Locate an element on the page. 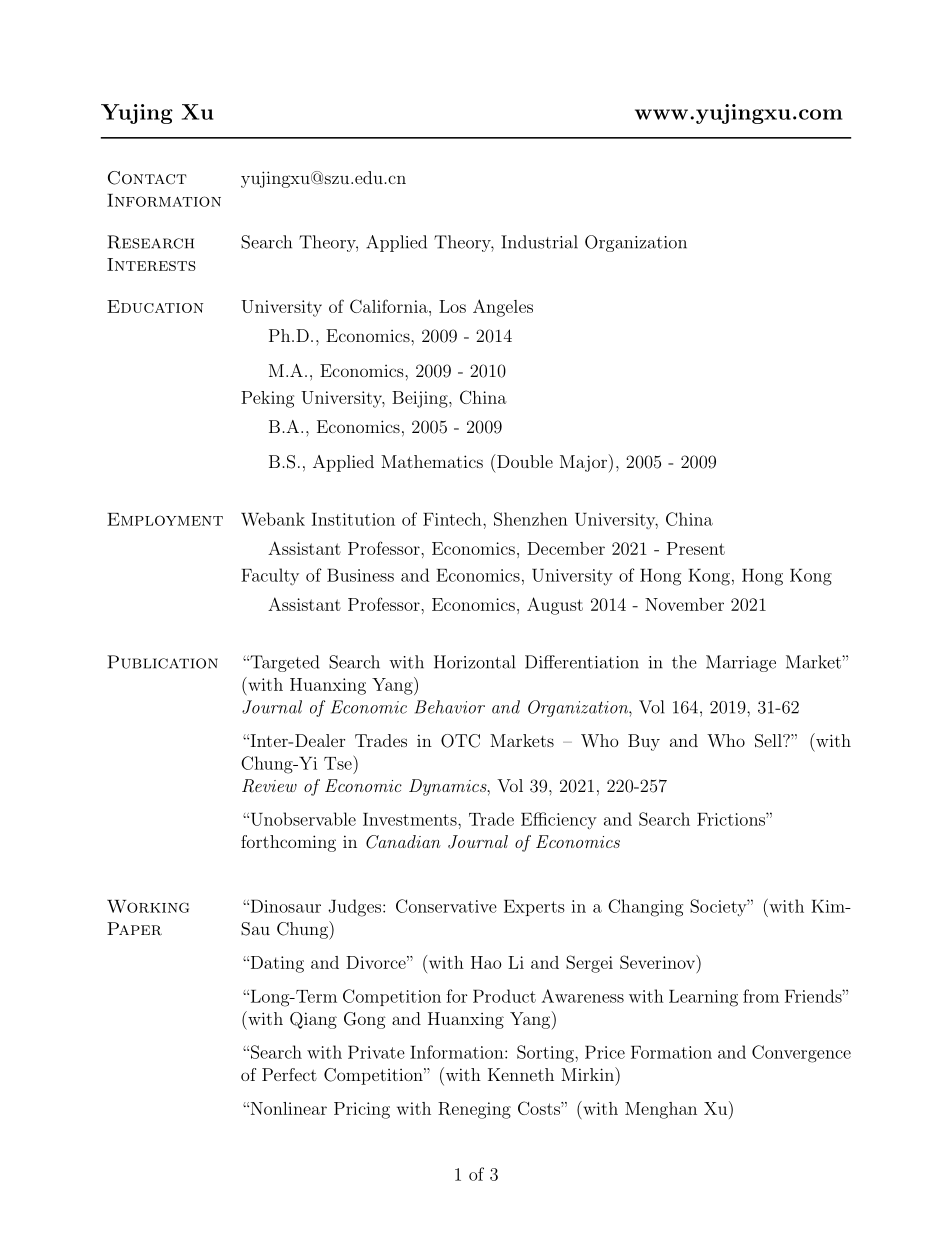 The height and width of the document is (1233, 952). Industrial is located at coordinates (539, 242).
